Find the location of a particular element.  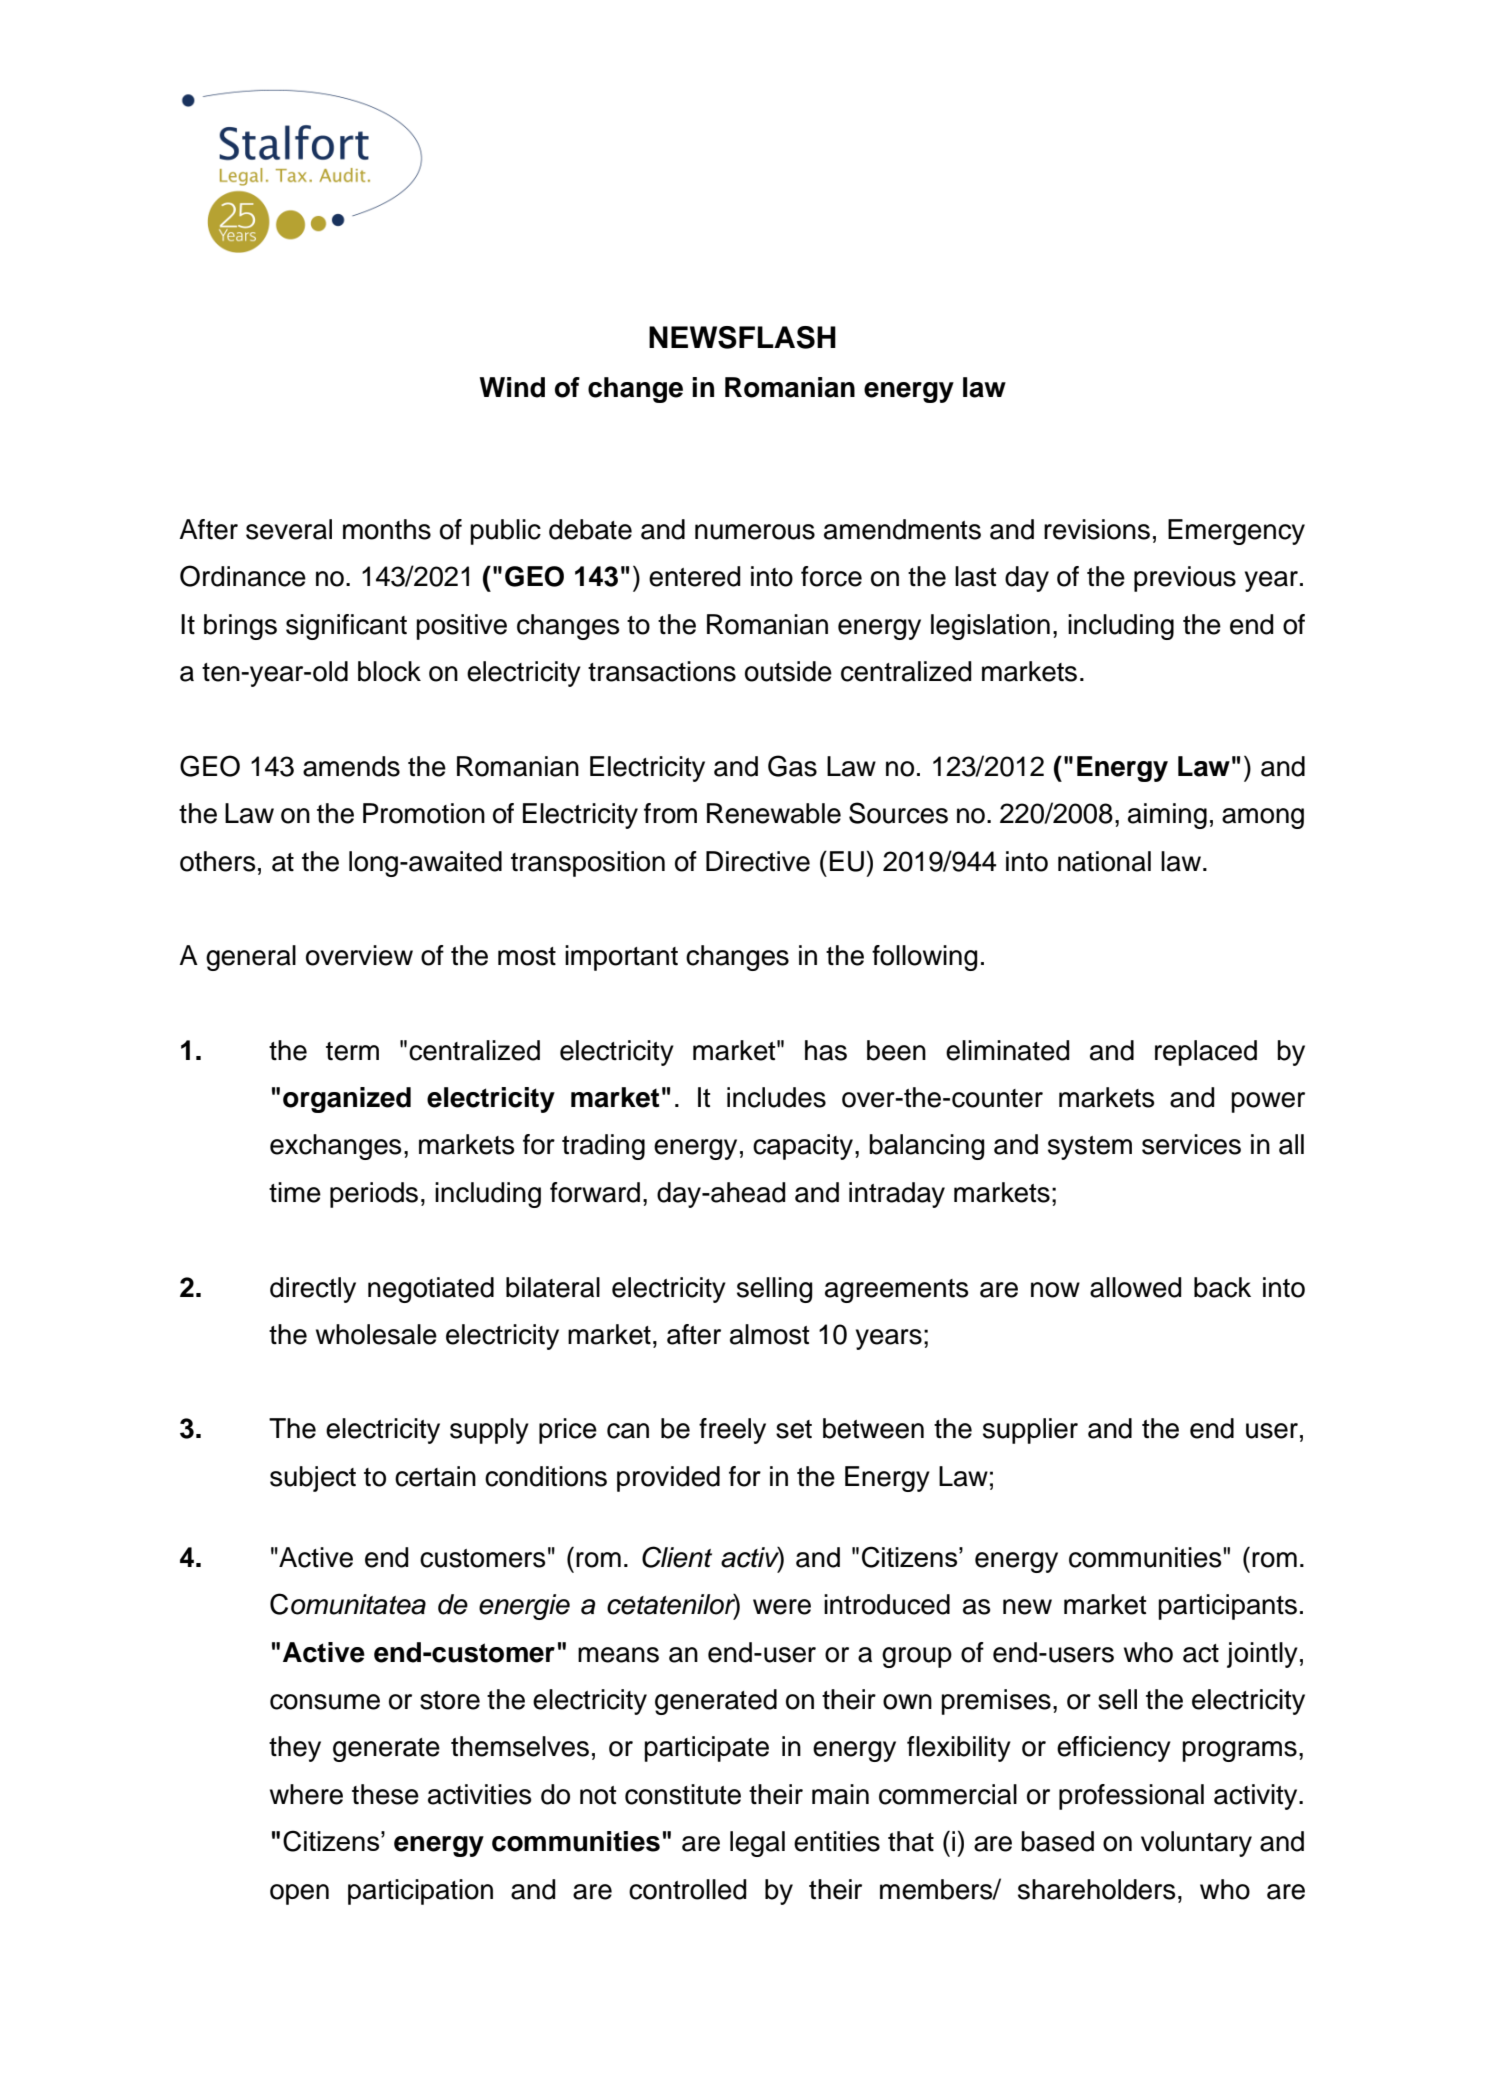

organized is located at coordinates (347, 1100).
